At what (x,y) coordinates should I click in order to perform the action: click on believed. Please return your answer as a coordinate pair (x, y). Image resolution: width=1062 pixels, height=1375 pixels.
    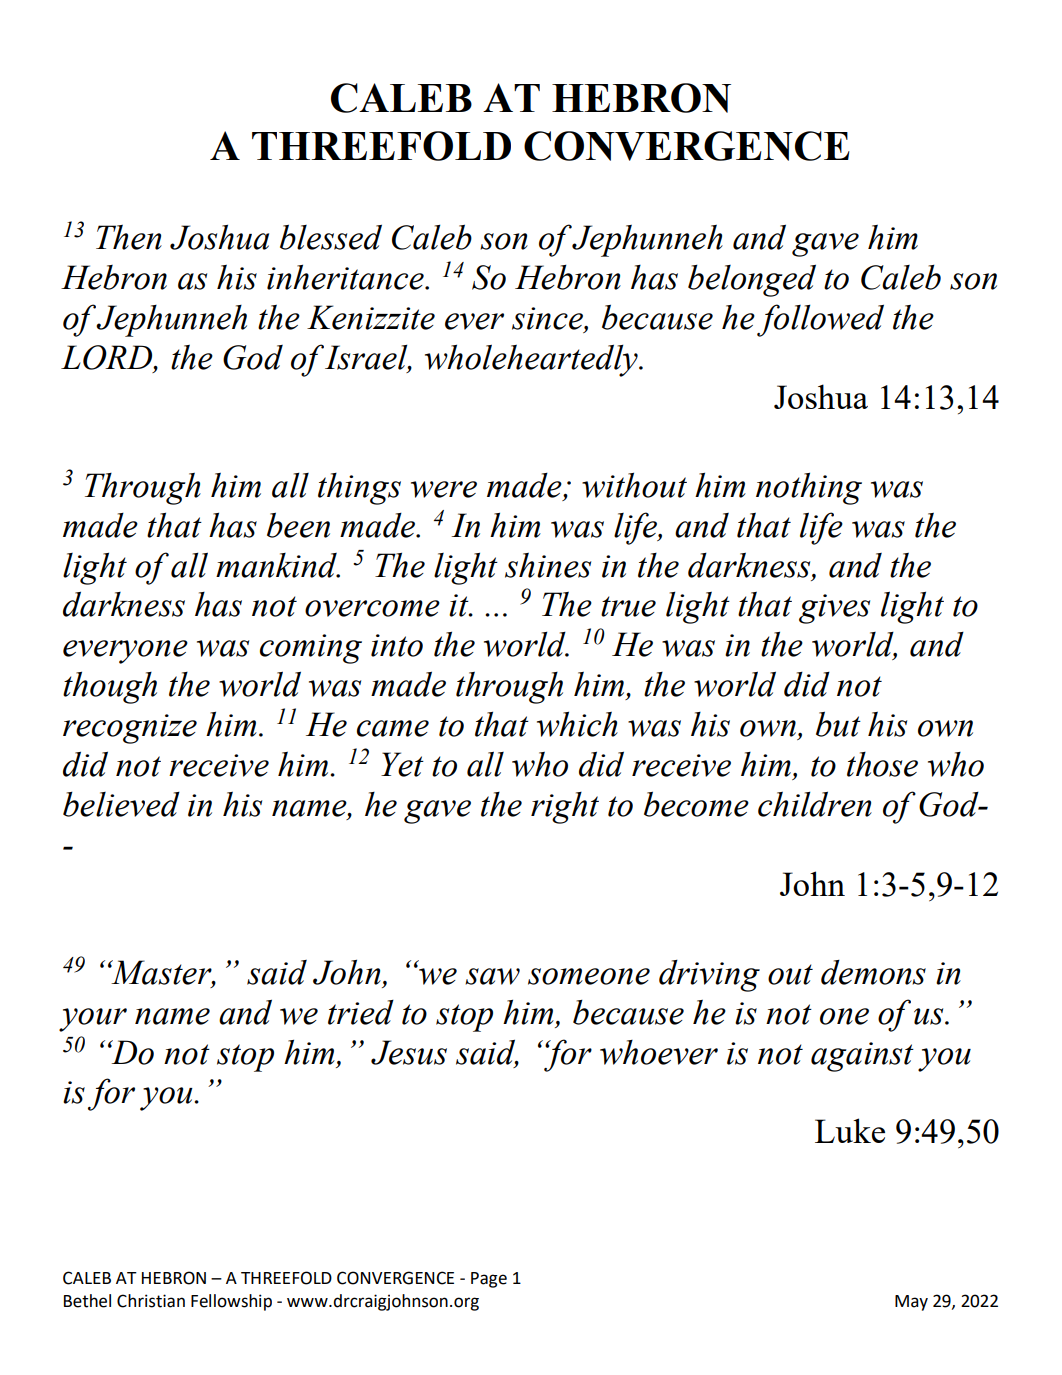
    Looking at the image, I should click on (121, 804).
